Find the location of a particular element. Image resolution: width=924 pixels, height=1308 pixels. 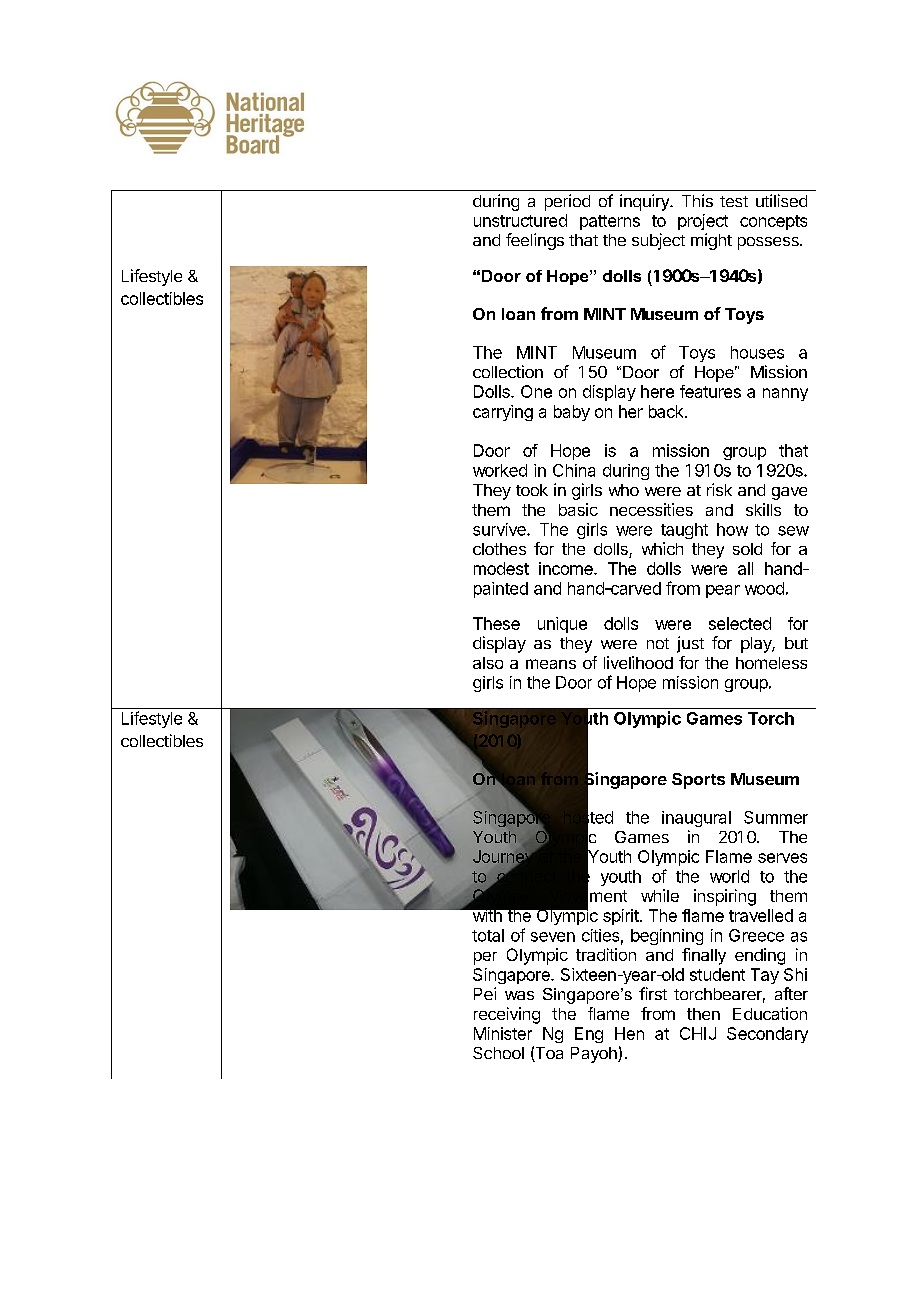

Secondary is located at coordinates (767, 1035).
